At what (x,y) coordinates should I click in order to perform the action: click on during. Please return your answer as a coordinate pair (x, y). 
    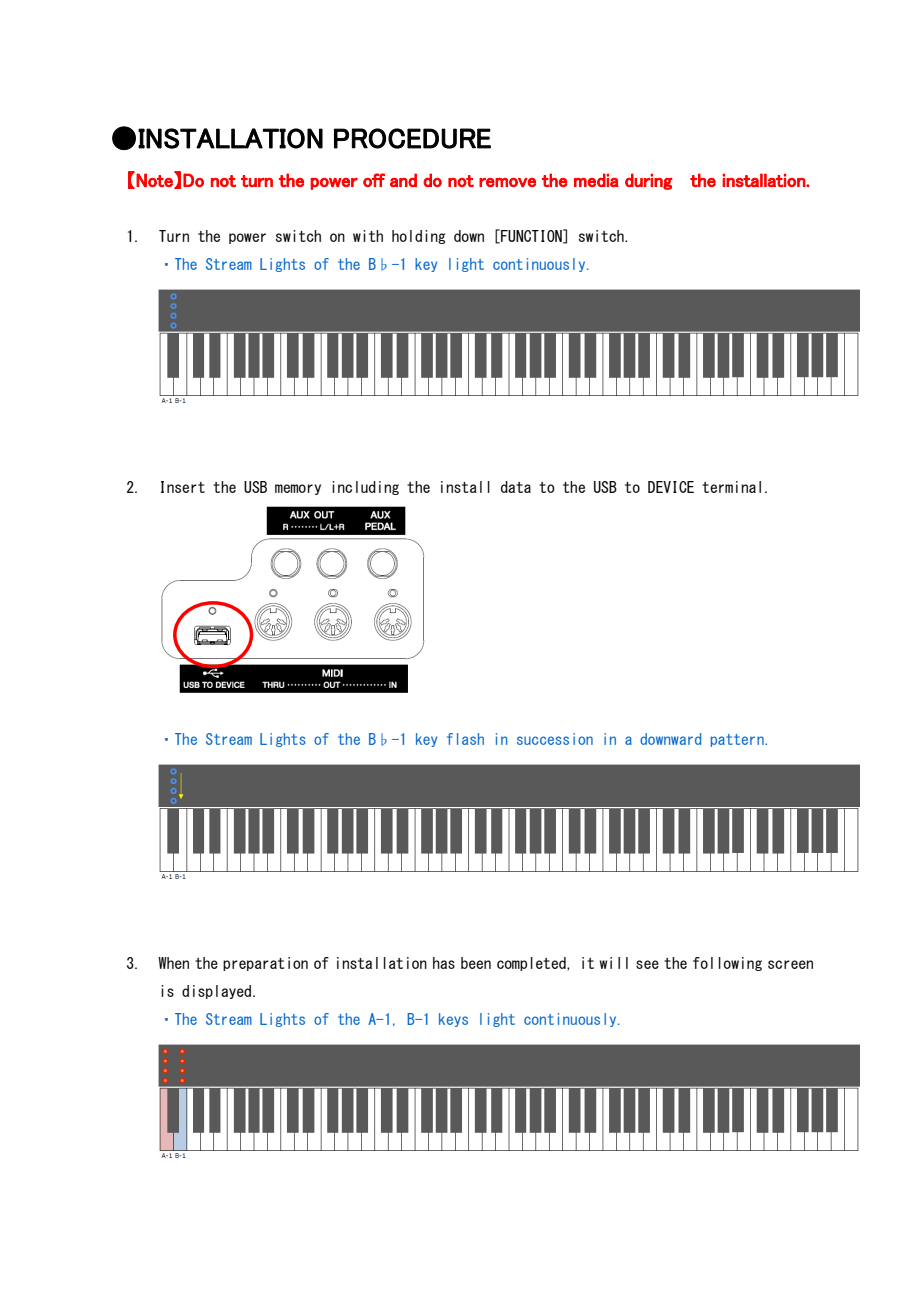
    Looking at the image, I should click on (649, 181).
